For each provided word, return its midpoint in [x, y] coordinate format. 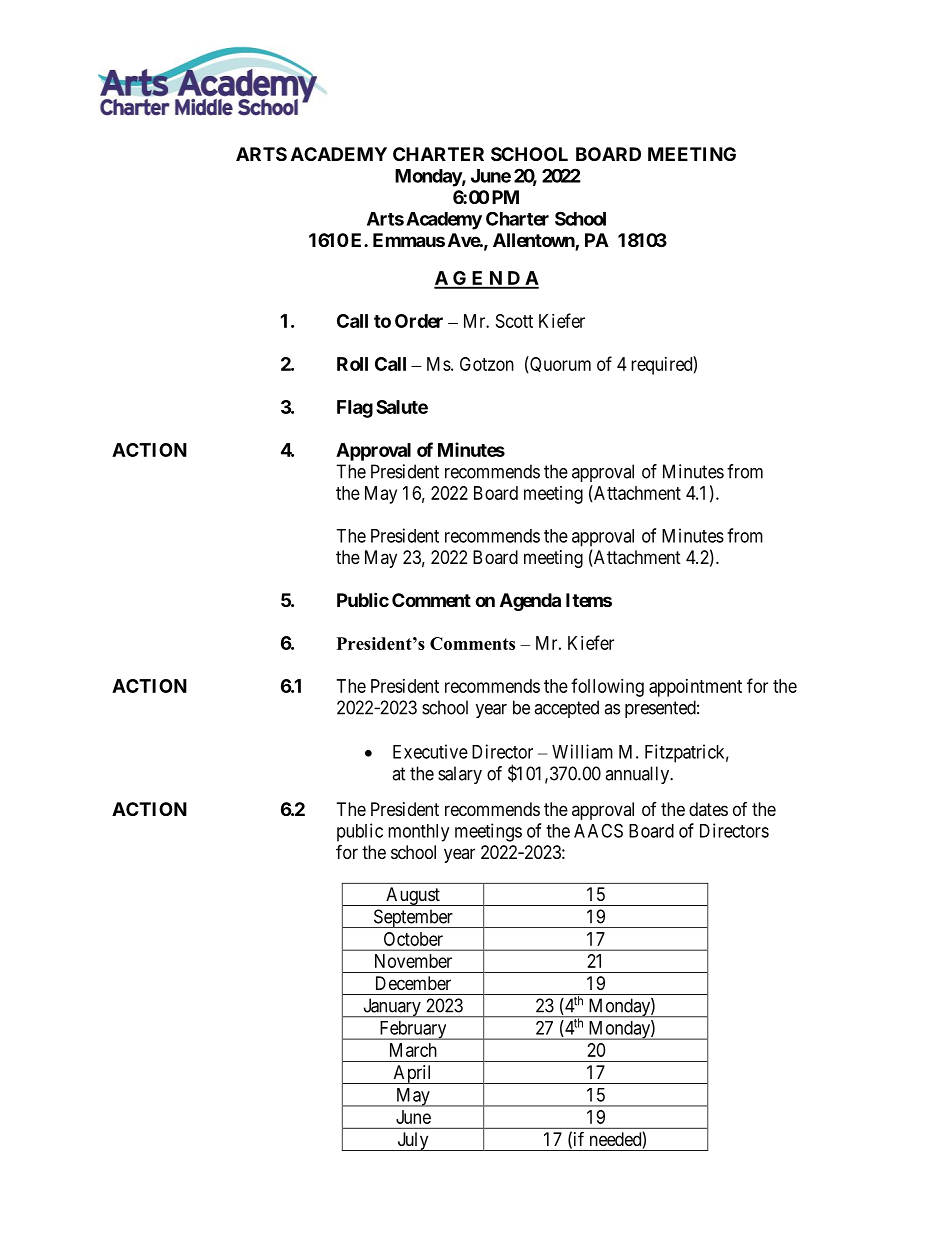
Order [419, 321]
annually [638, 775]
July [413, 1141]
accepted [566, 709]
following [607, 687]
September [413, 918]
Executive [430, 751]
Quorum [559, 364]
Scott [514, 321]
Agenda [530, 602]
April [413, 1074]
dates [708, 809]
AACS [598, 830]
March [413, 1050]
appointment [695, 688]
